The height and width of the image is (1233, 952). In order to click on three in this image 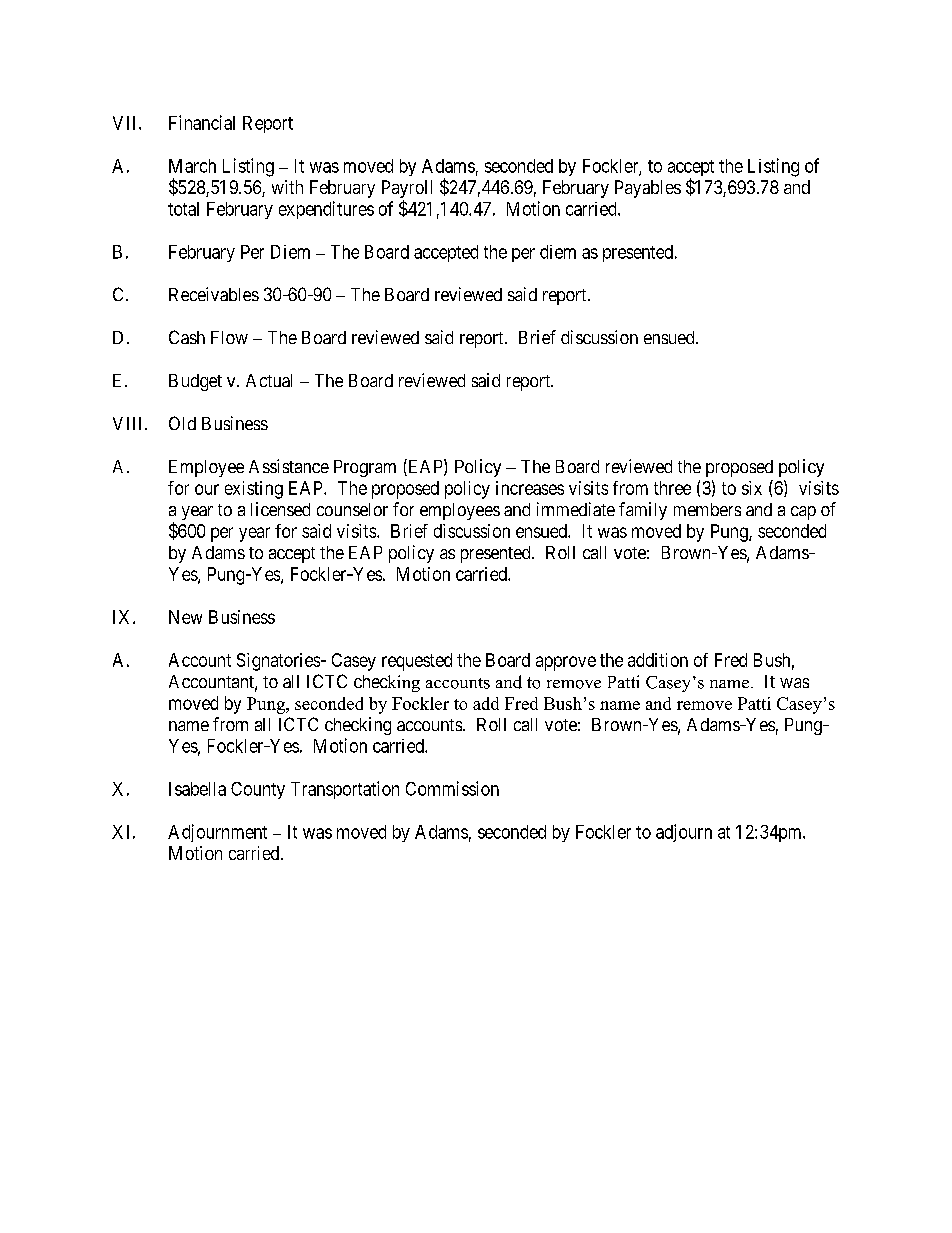, I will do `click(672, 488)`.
